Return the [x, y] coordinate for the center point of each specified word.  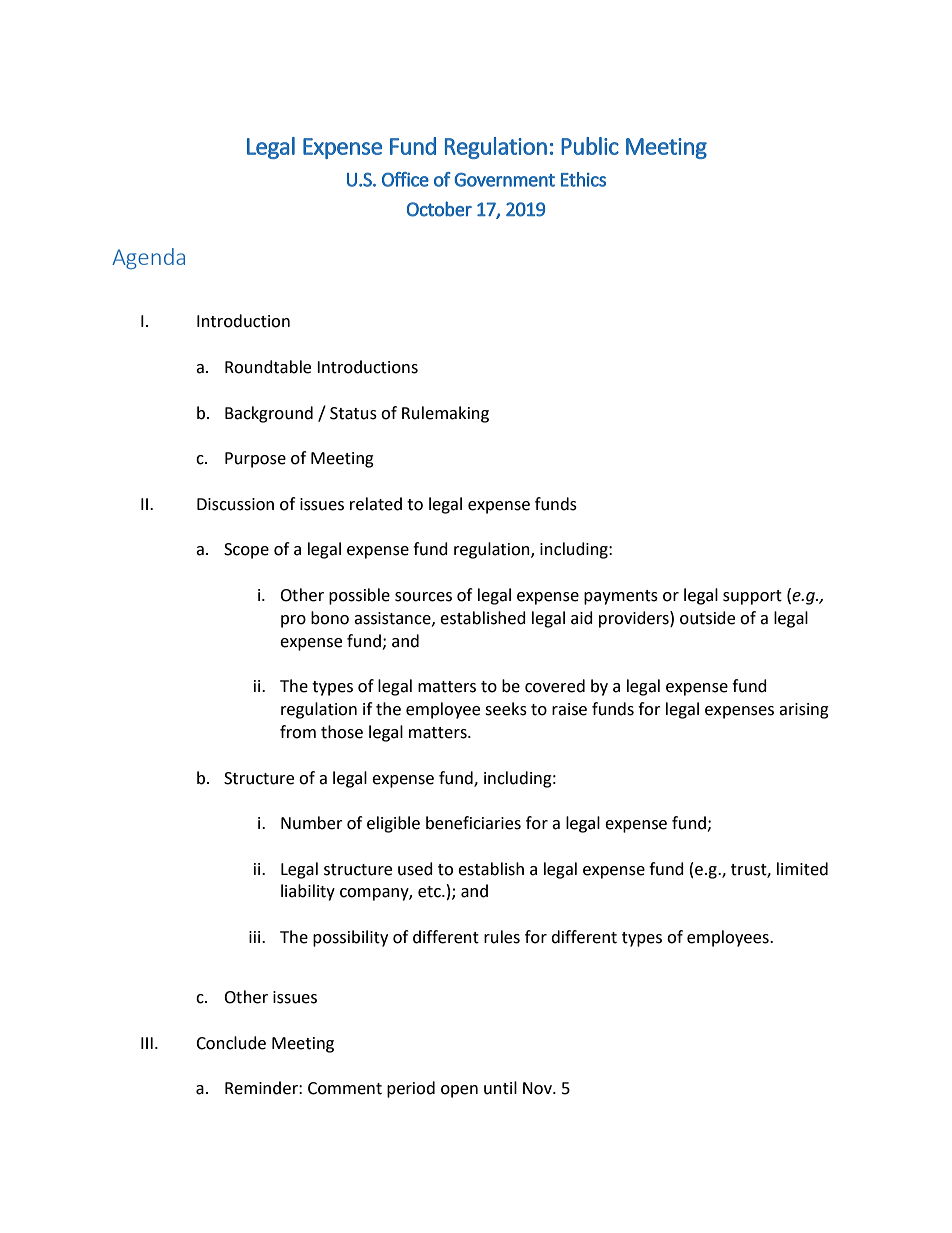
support [752, 597]
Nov [538, 1088]
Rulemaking [445, 414]
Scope [246, 551]
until [500, 1088]
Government [505, 180]
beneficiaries [473, 823]
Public [590, 146]
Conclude [231, 1043]
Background [269, 414]
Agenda [148, 258]
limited [802, 869]
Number [312, 823]
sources [423, 597]
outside [707, 618]
